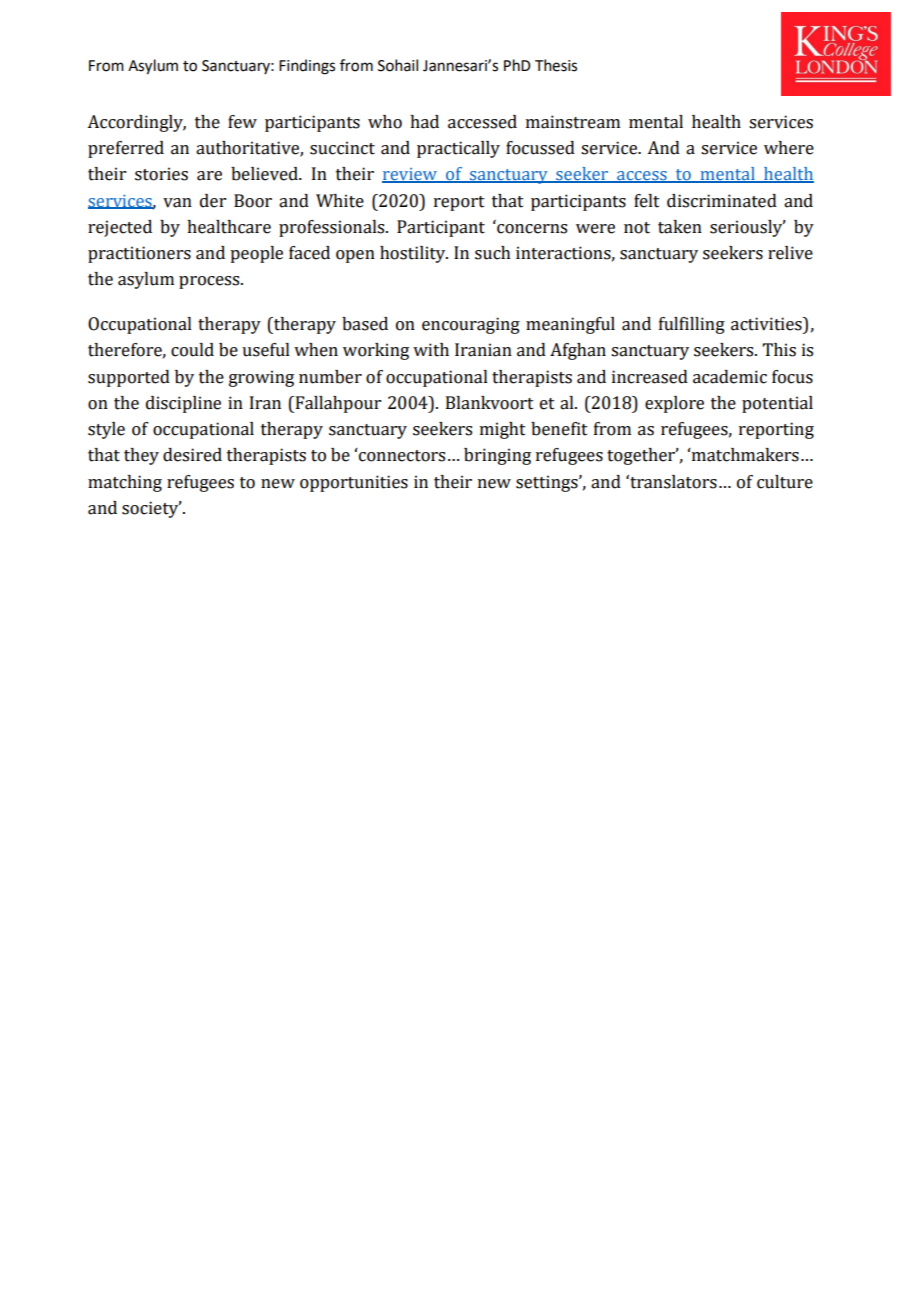 The height and width of the screenshot is (1308, 924). What do you see at coordinates (790, 253) in the screenshot?
I see `relive` at bounding box center [790, 253].
